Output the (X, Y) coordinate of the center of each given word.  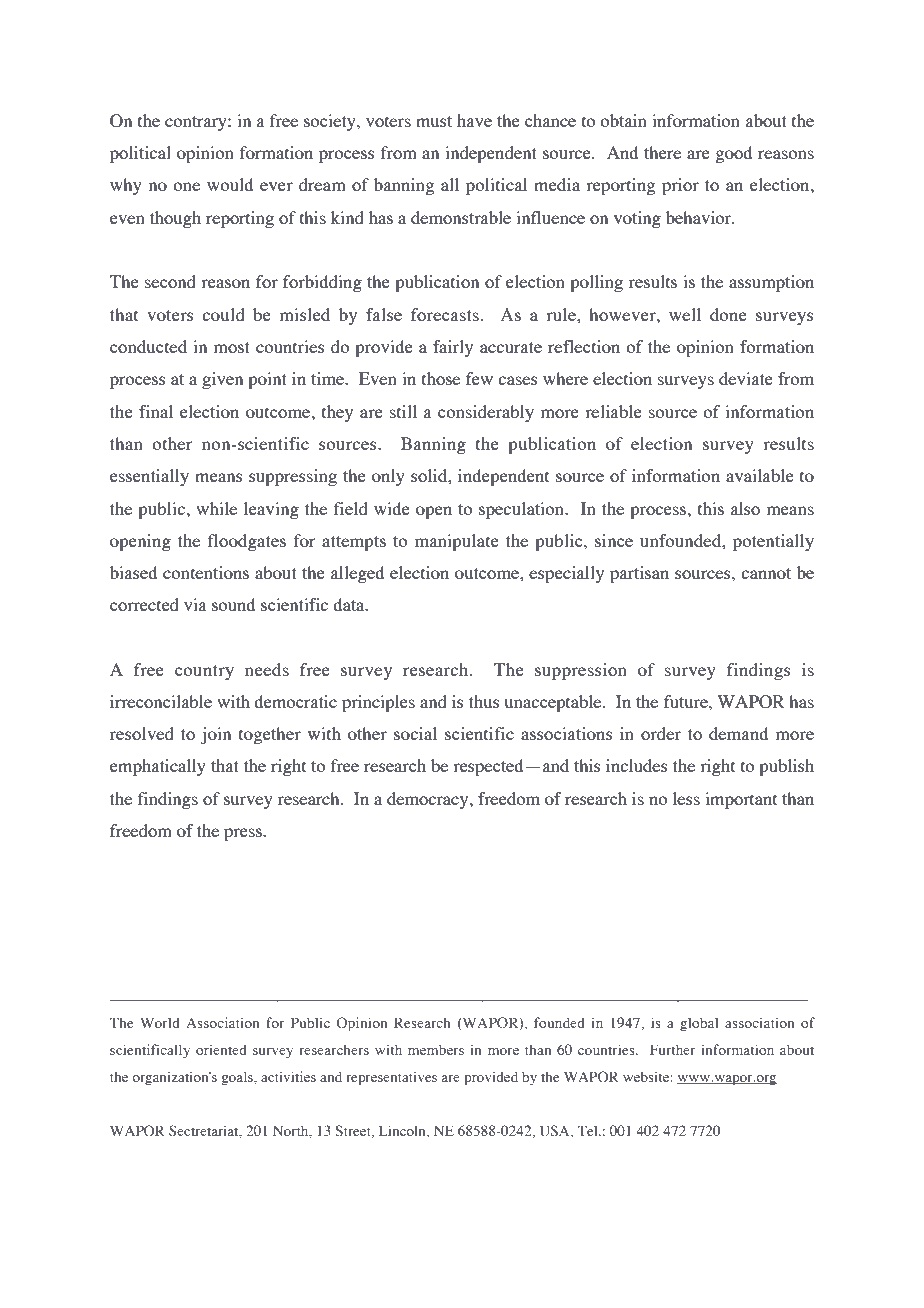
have (474, 120)
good (733, 154)
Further (673, 1049)
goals (238, 1078)
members (436, 1049)
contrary (197, 123)
